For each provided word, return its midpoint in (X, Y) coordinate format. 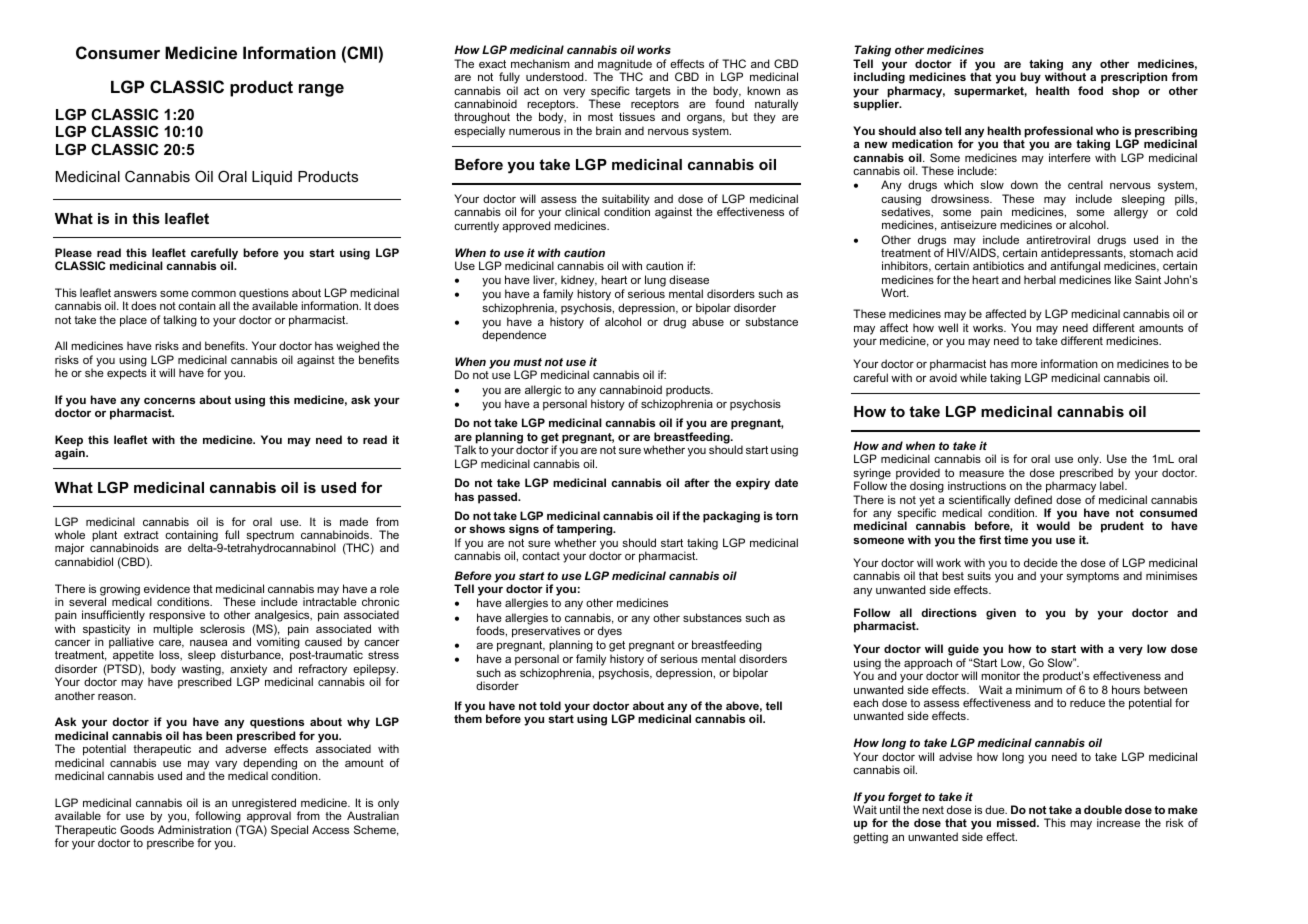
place (133, 321)
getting (870, 838)
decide (1041, 562)
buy (1030, 79)
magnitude (624, 66)
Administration (194, 829)
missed (1017, 822)
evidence (167, 588)
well (948, 327)
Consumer (118, 52)
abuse (708, 321)
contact (541, 556)
